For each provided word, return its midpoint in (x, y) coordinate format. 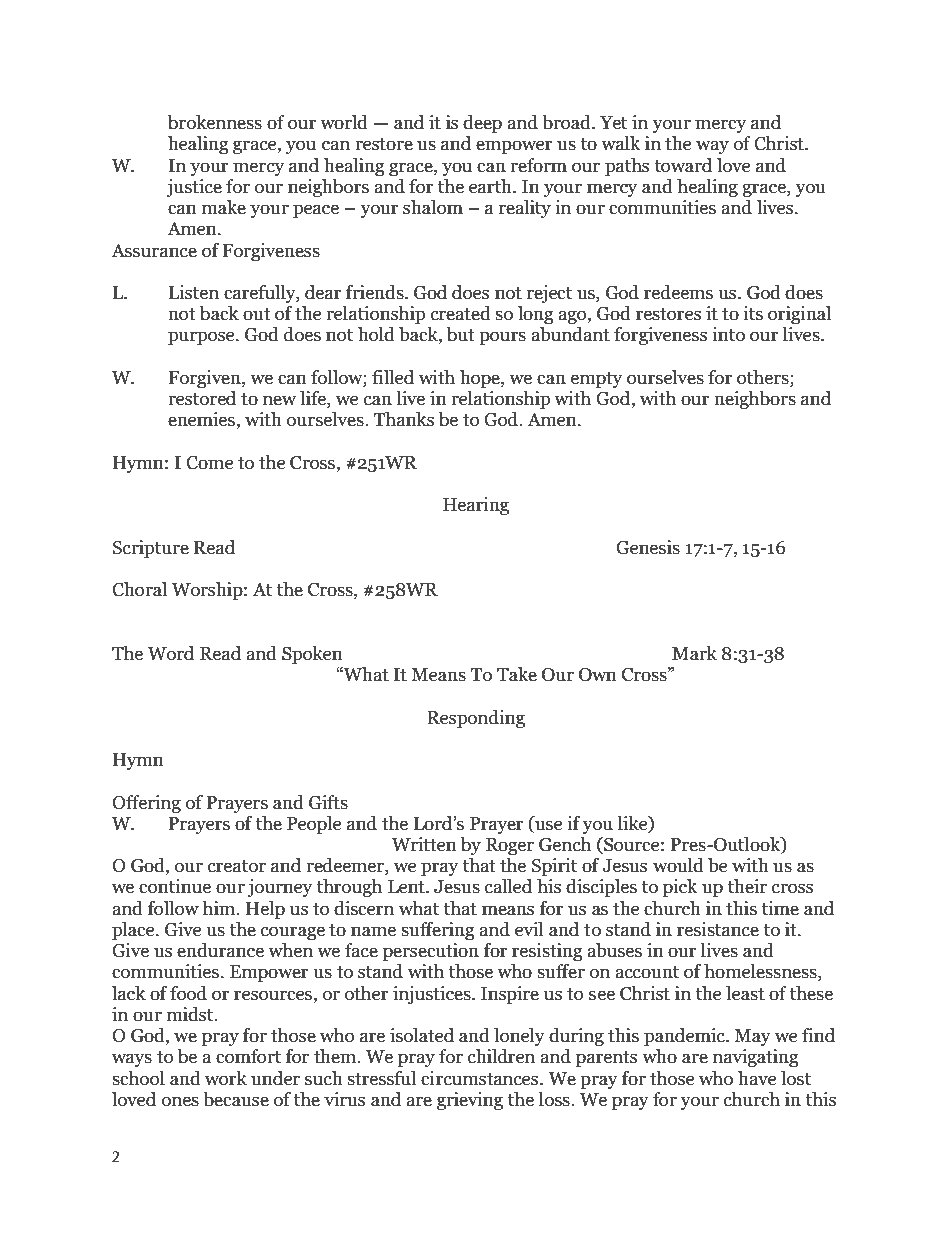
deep (482, 124)
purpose (202, 338)
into (728, 334)
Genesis (648, 547)
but (460, 334)
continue (175, 886)
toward (683, 165)
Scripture (150, 549)
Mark (694, 653)
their (747, 886)
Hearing (476, 506)
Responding (476, 719)
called (508, 886)
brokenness (215, 122)
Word (171, 653)
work (226, 1078)
